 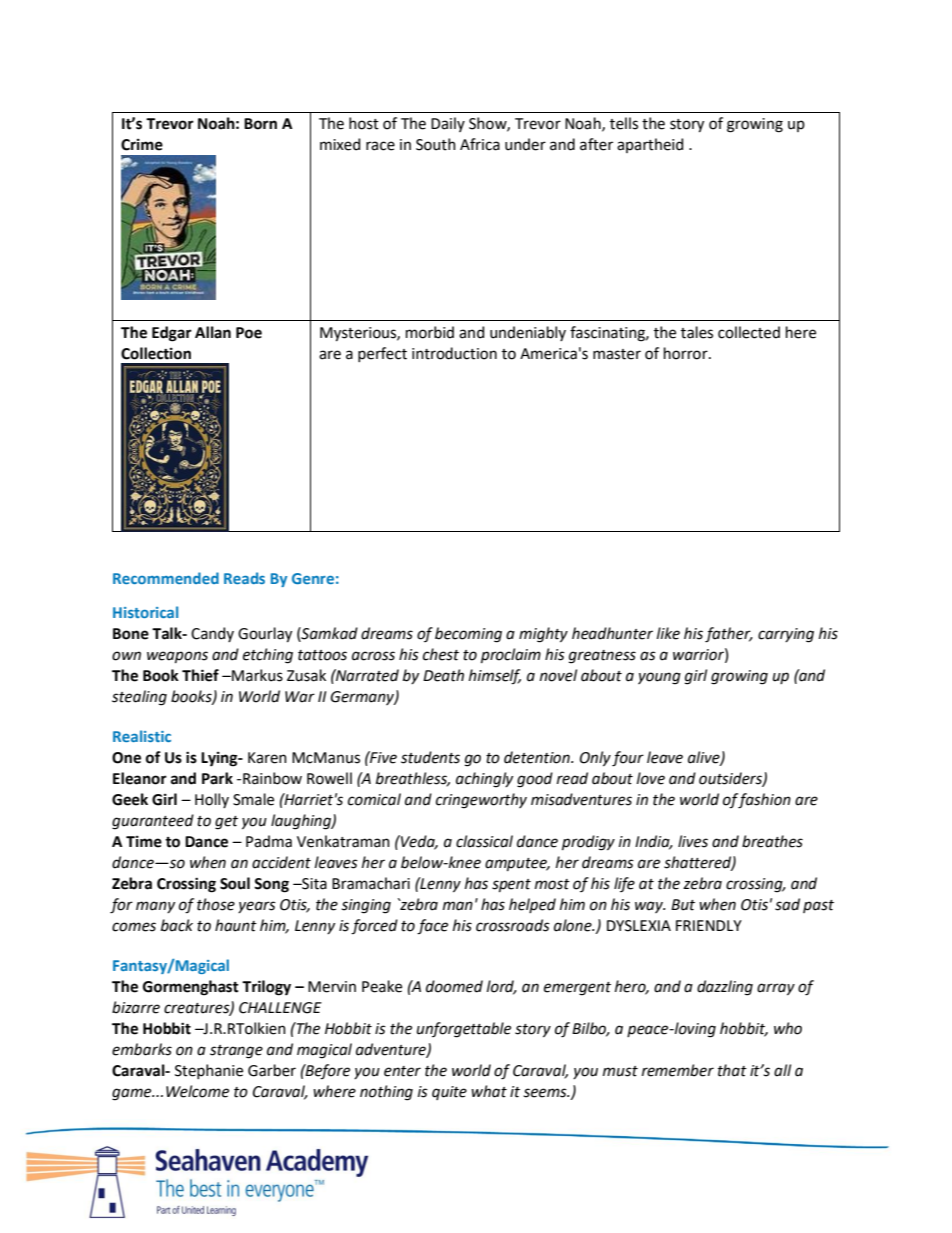 What do you see at coordinates (454, 353) in the screenshot?
I see `introduction` at bounding box center [454, 353].
